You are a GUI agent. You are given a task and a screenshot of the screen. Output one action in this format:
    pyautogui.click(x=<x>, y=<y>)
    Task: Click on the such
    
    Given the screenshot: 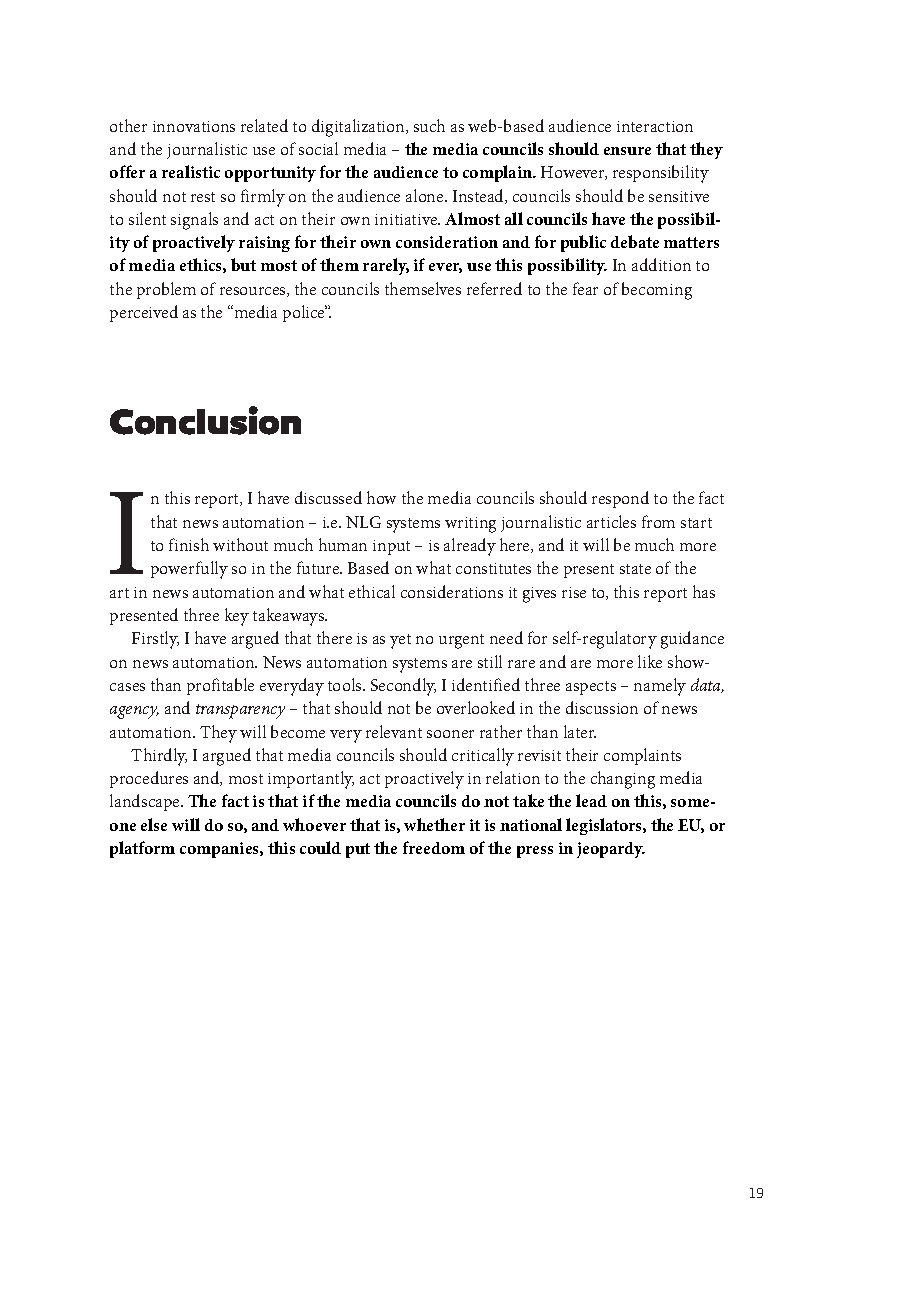 What is the action you would take?
    pyautogui.click(x=429, y=125)
